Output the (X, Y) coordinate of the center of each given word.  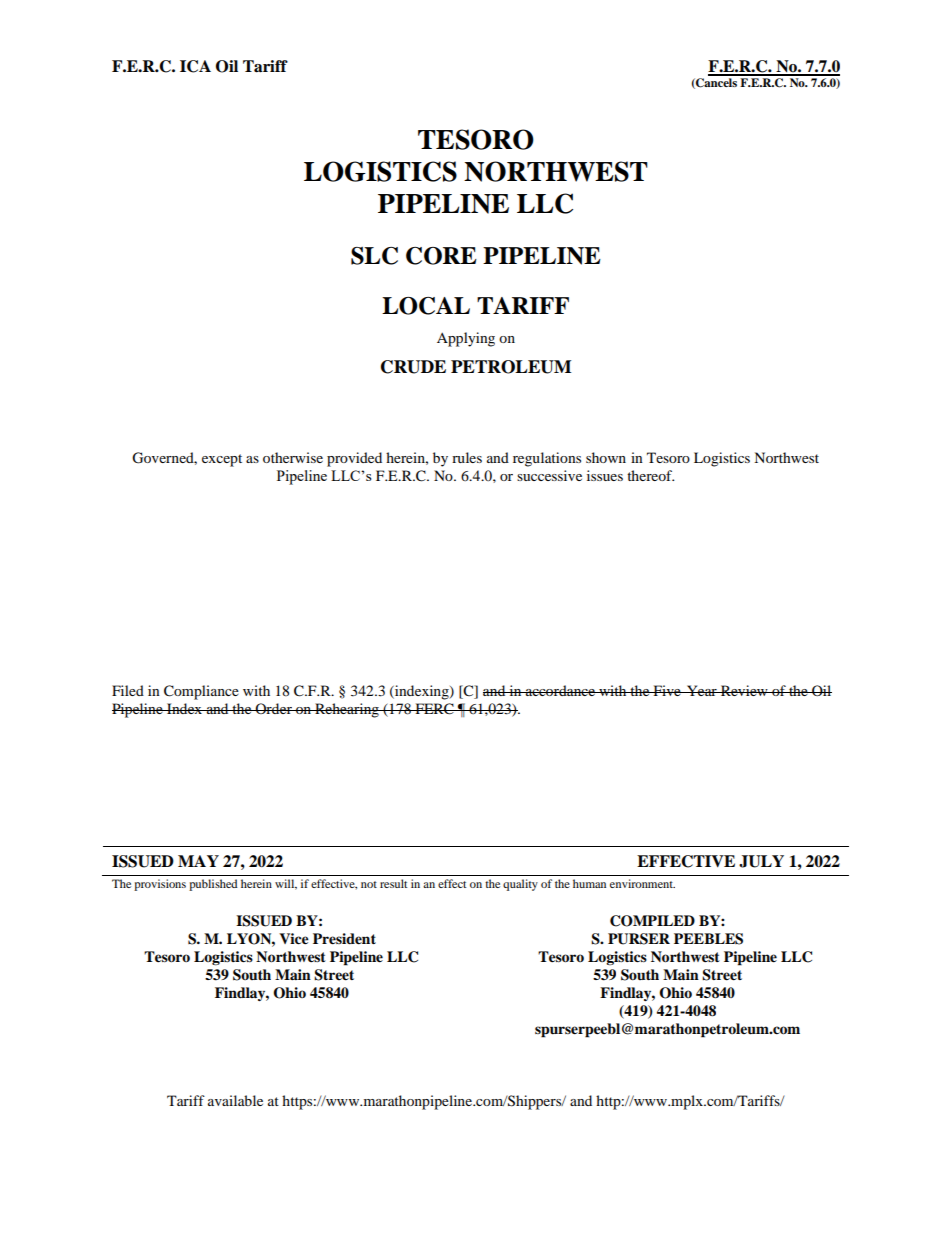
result (394, 883)
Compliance (201, 692)
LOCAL (426, 306)
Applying (466, 339)
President (344, 939)
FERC (434, 709)
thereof (650, 475)
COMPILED (652, 921)
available (235, 1100)
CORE (441, 256)
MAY (198, 861)
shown (606, 457)
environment (642, 883)
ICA (195, 66)
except (222, 460)
